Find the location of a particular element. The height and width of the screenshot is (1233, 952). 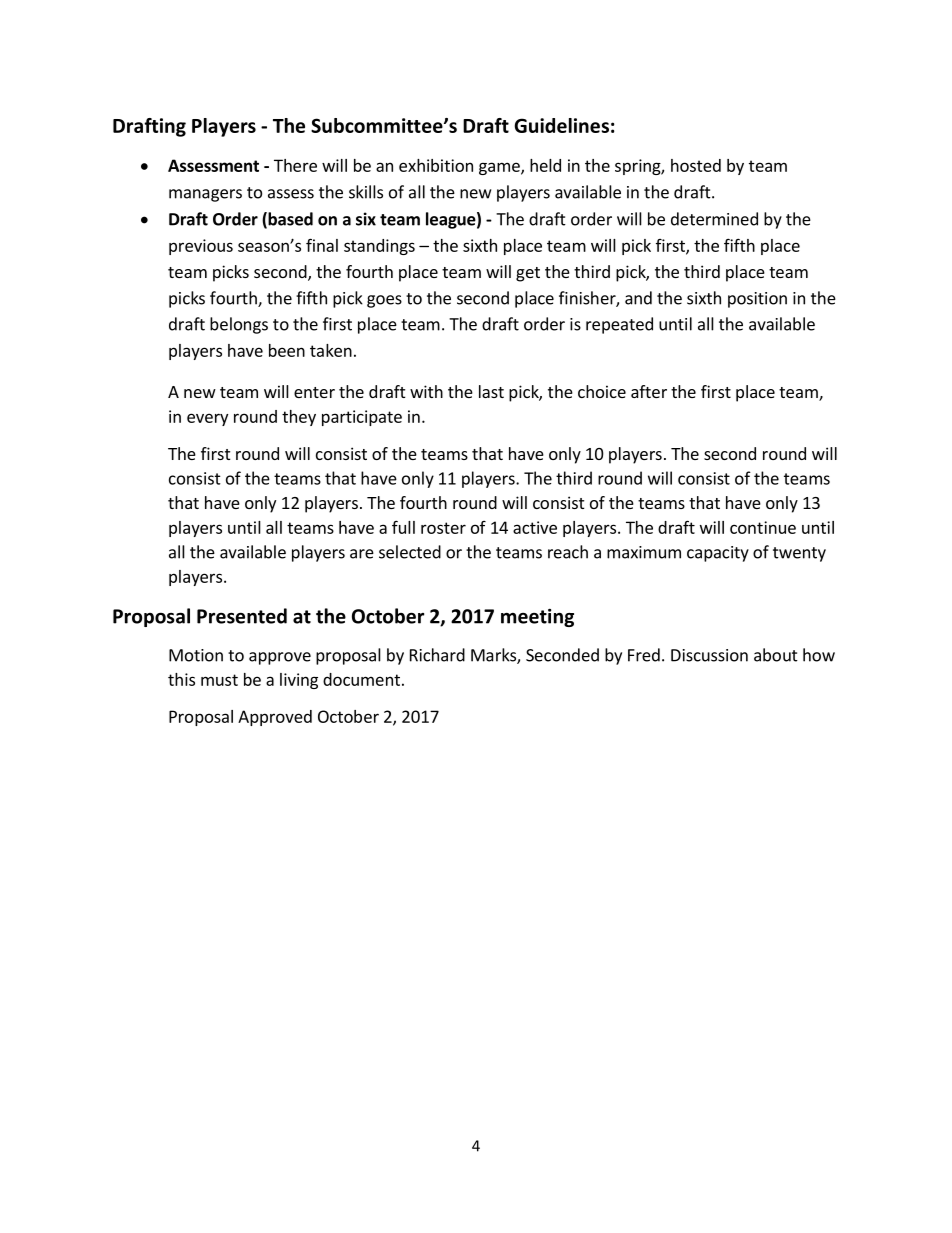

continue is located at coordinates (763, 527).
